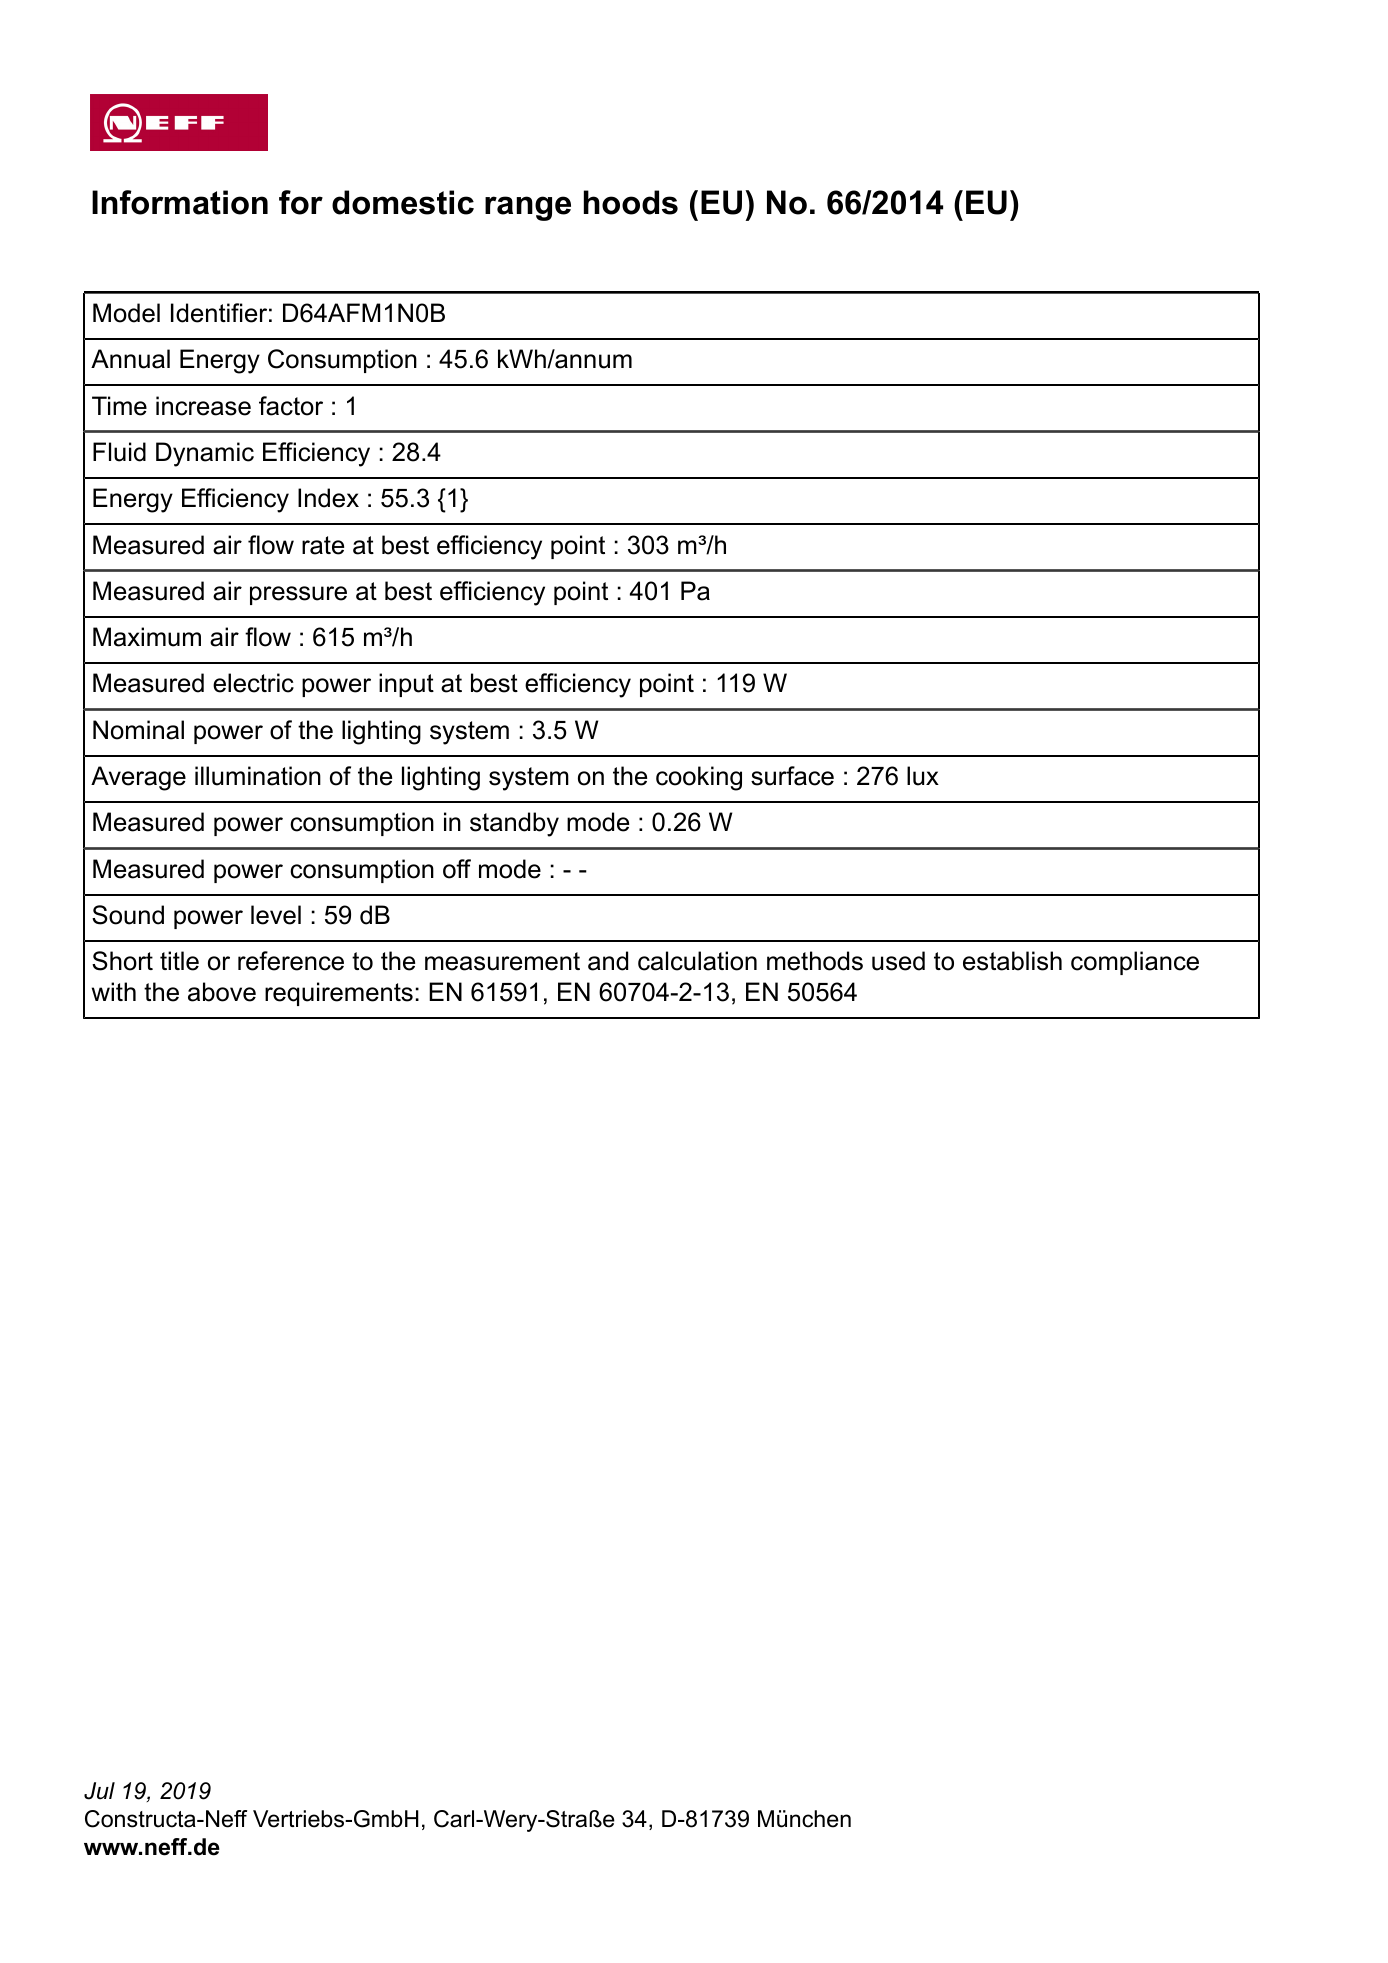 The image size is (1388, 1963). I want to click on pressure, so click(298, 595).
